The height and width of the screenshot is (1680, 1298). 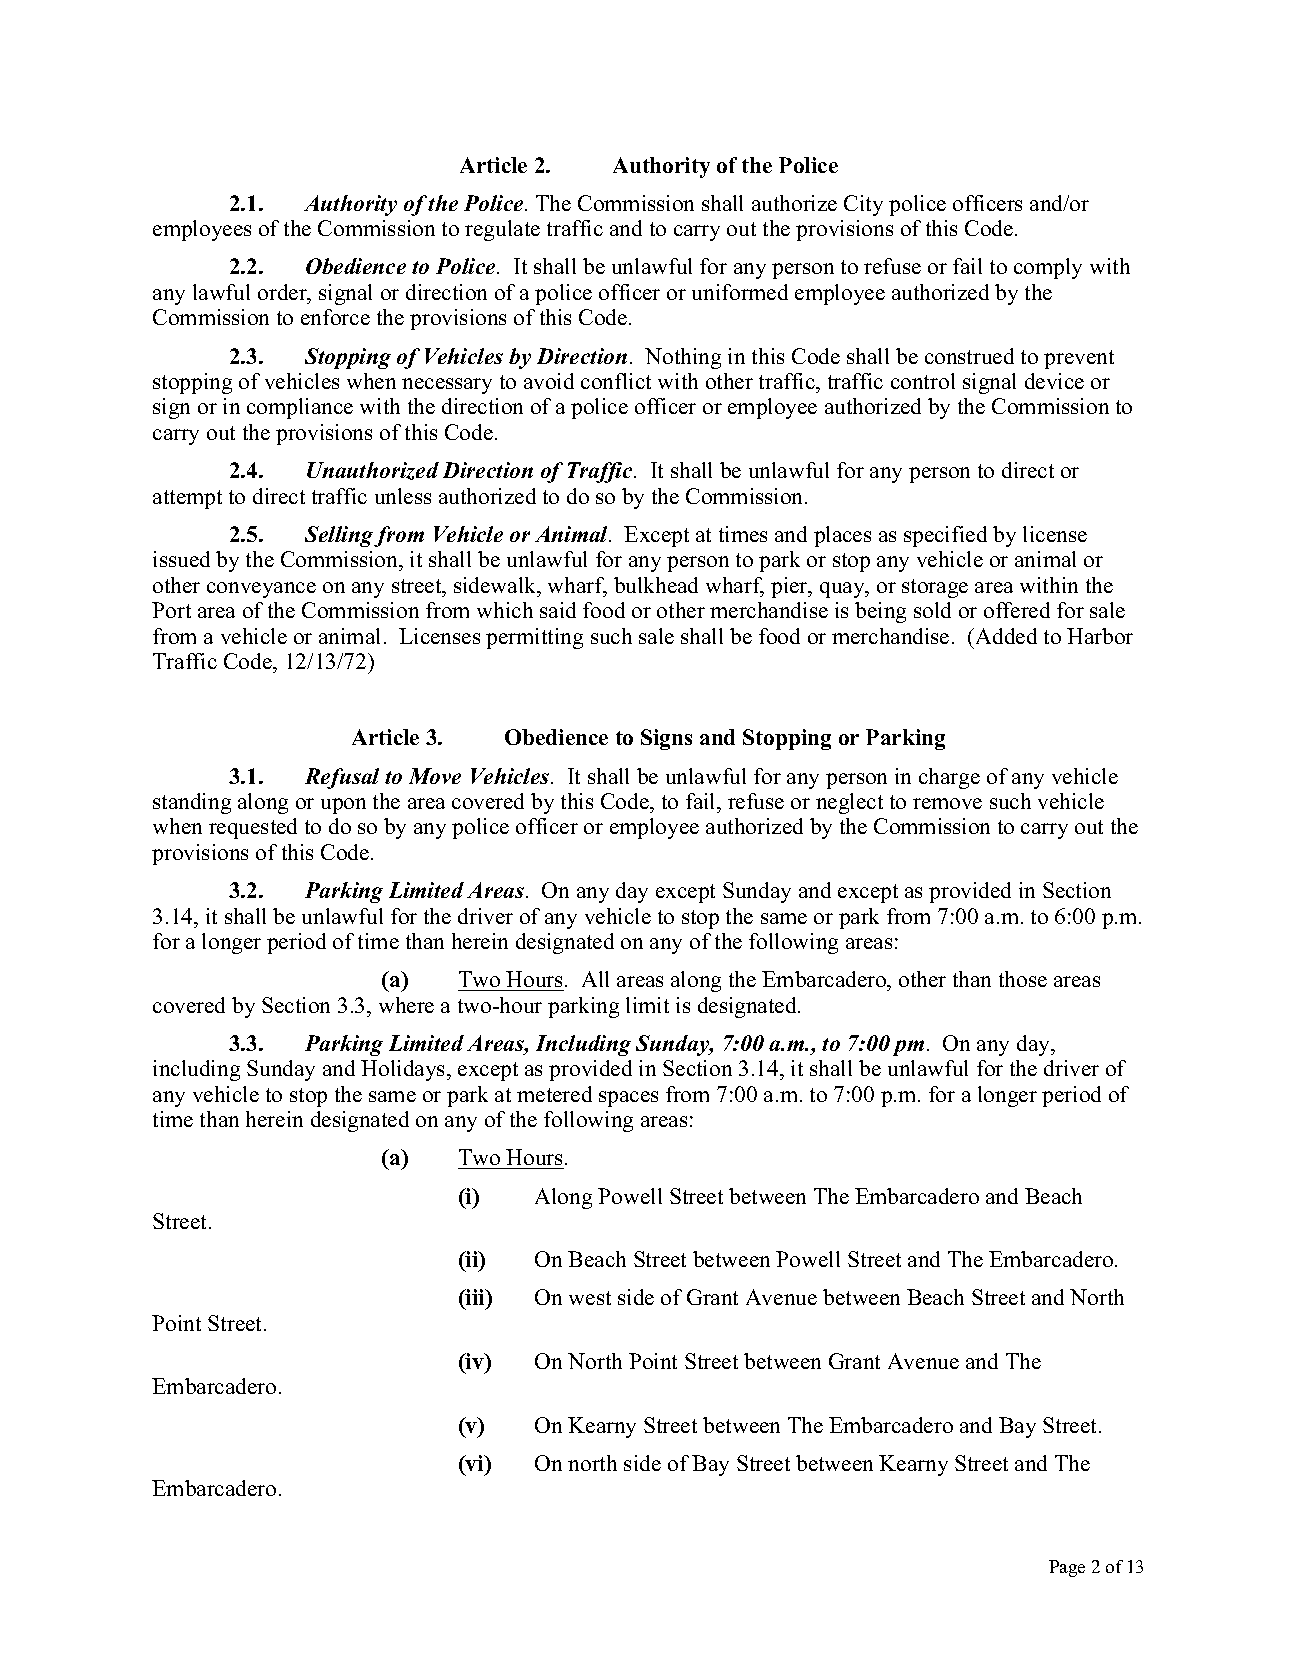 I want to click on comply, so click(x=1048, y=268).
